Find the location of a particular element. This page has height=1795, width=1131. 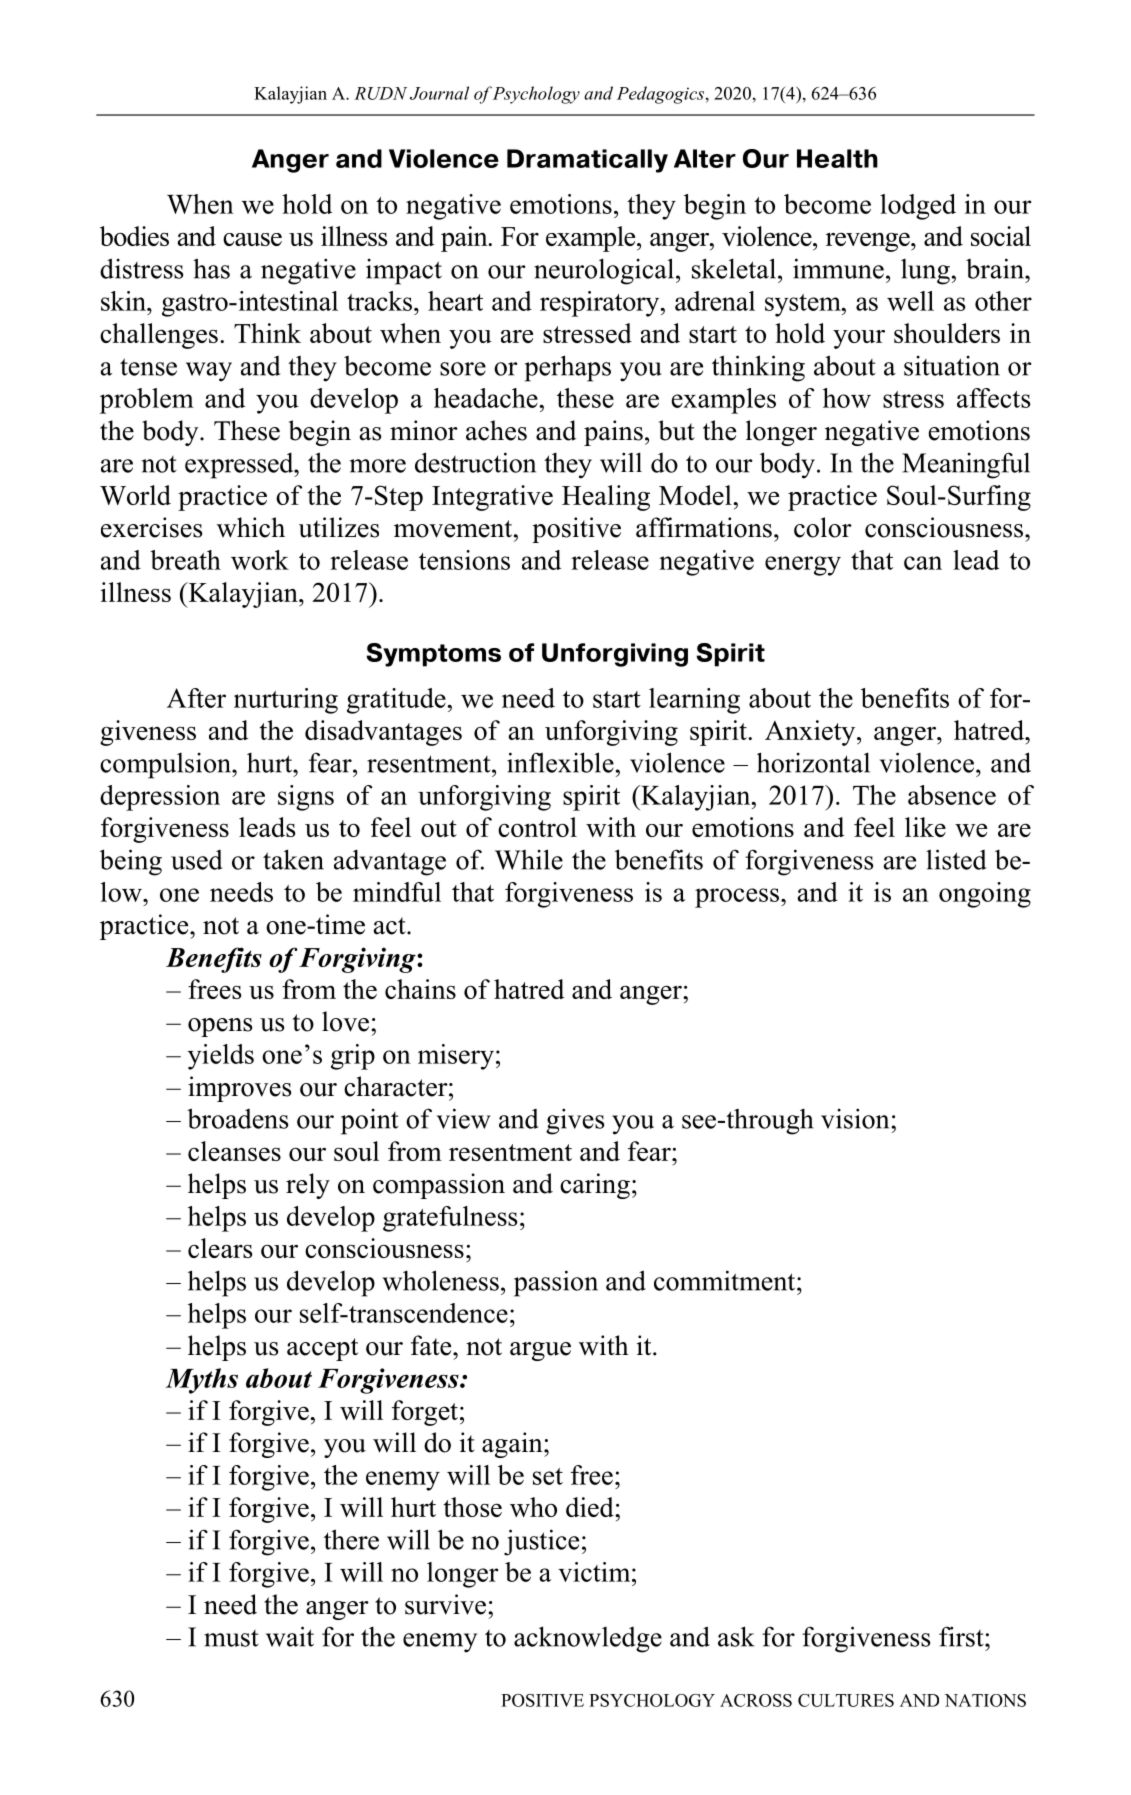

yields is located at coordinates (221, 1057).
